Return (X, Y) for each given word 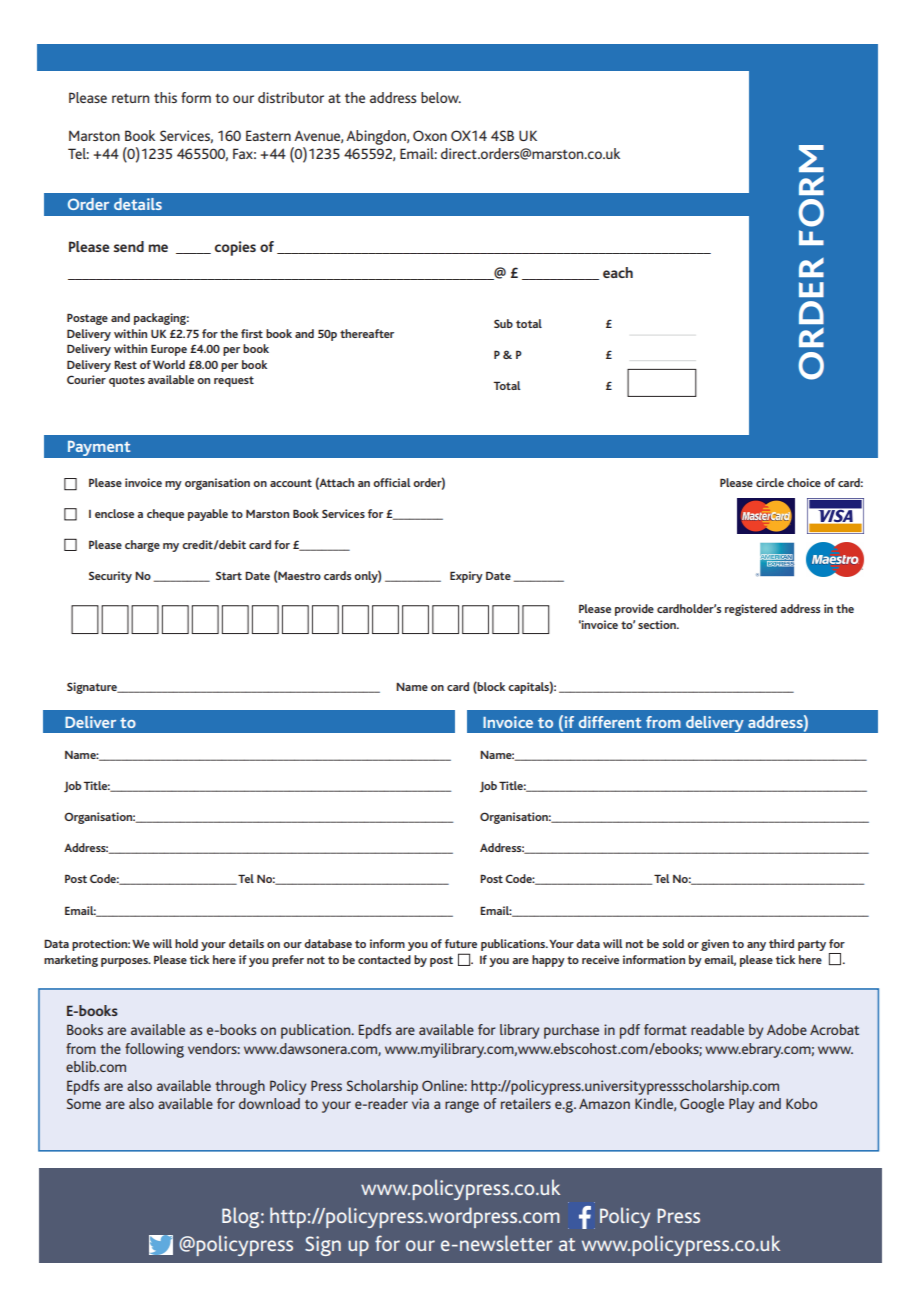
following (154, 1050)
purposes (125, 962)
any (756, 946)
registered (751, 610)
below (441, 97)
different (610, 722)
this (165, 97)
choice (804, 482)
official (392, 482)
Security (110, 577)
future (461, 943)
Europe (169, 350)
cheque (165, 515)
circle (770, 482)
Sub (503, 323)
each (618, 272)
